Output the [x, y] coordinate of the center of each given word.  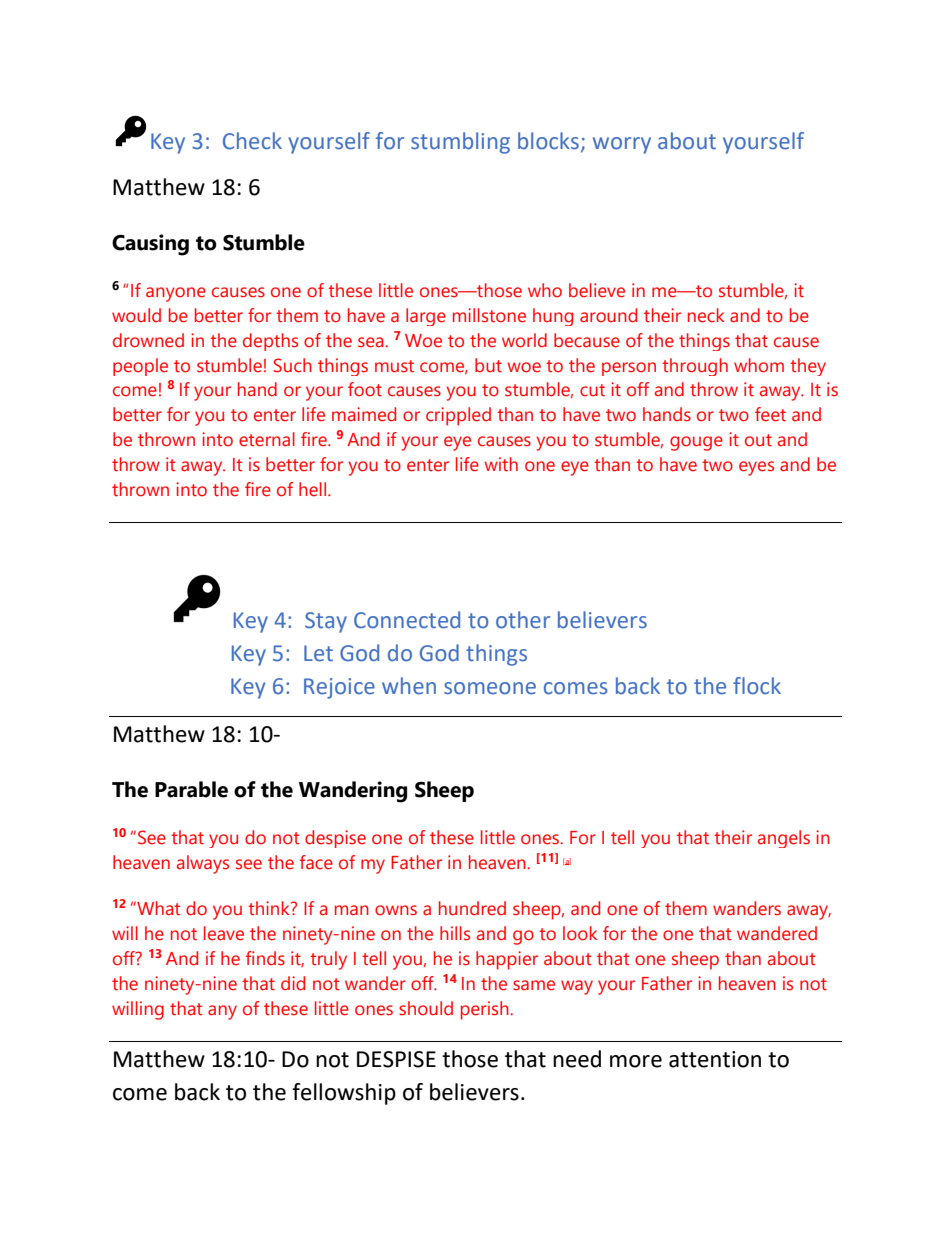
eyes [756, 468]
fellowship [344, 1094]
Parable [191, 789]
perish [486, 1010]
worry [622, 145]
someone [490, 688]
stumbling [460, 143]
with [501, 464]
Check [252, 141]
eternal [267, 439]
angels [784, 839]
